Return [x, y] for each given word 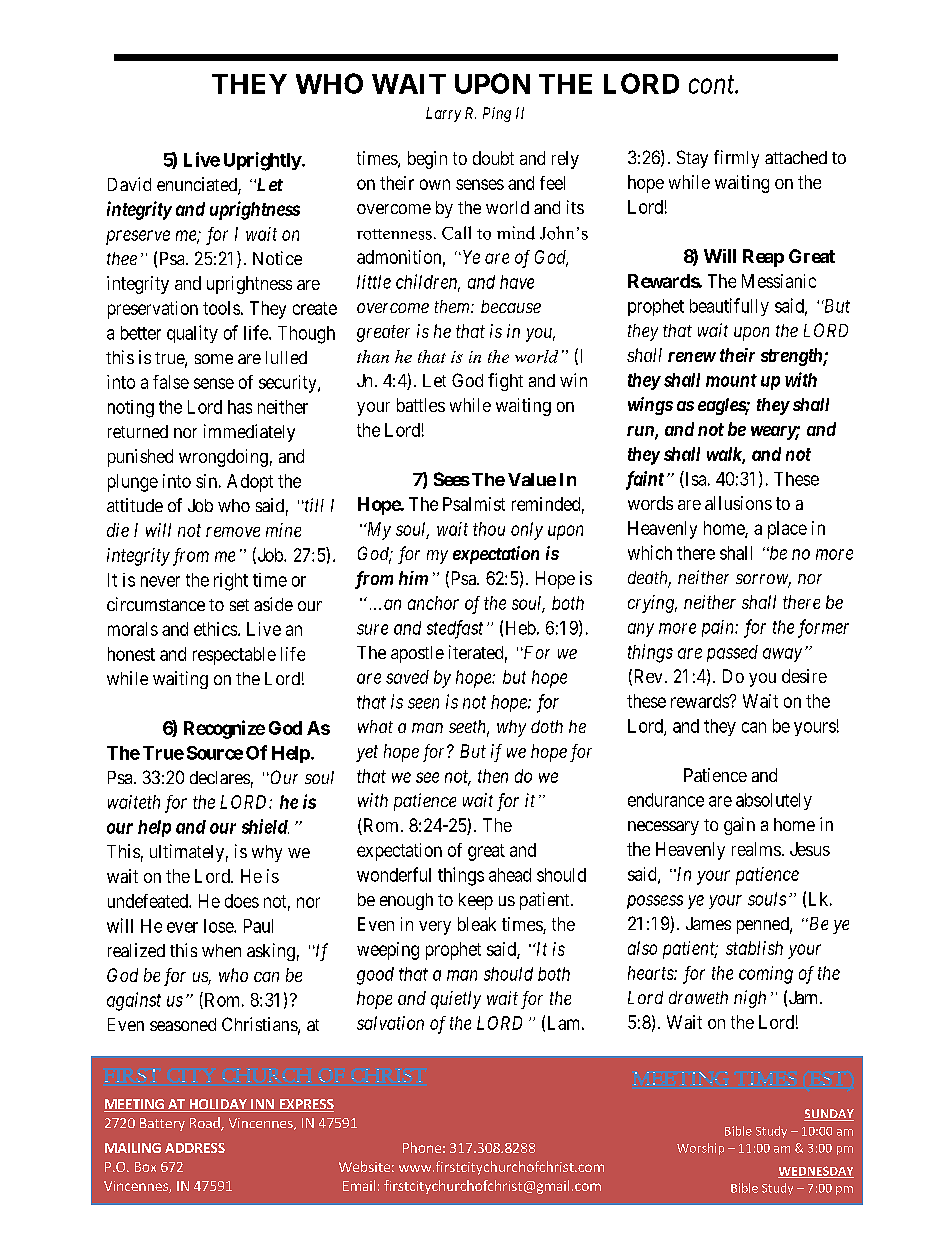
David [129, 184]
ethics [215, 629]
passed [732, 653]
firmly [736, 159]
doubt [493, 158]
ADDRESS [195, 1148]
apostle [417, 654]
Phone [422, 1147]
